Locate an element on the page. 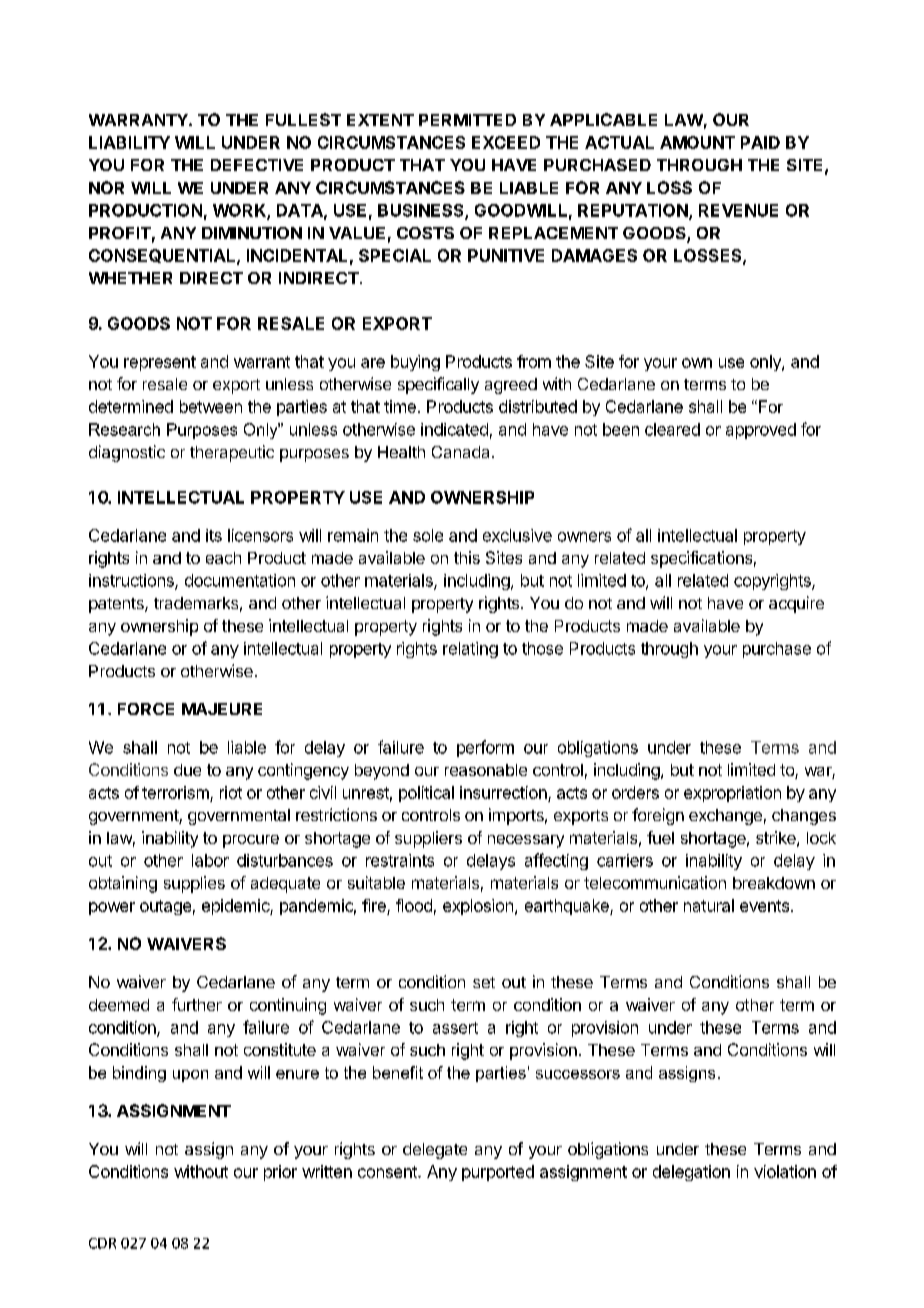  further is located at coordinates (197, 1004).
